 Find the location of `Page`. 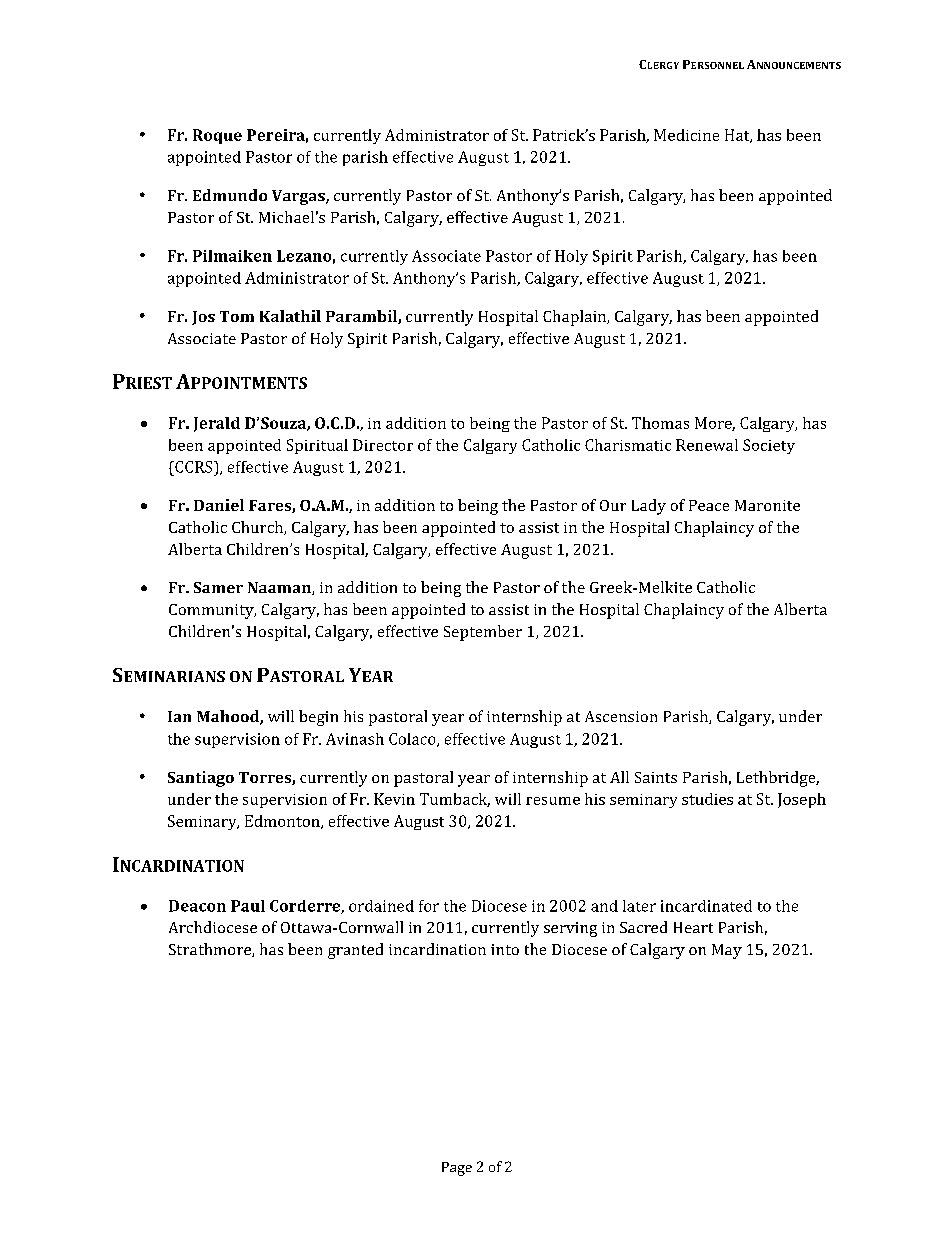

Page is located at coordinates (457, 1169).
